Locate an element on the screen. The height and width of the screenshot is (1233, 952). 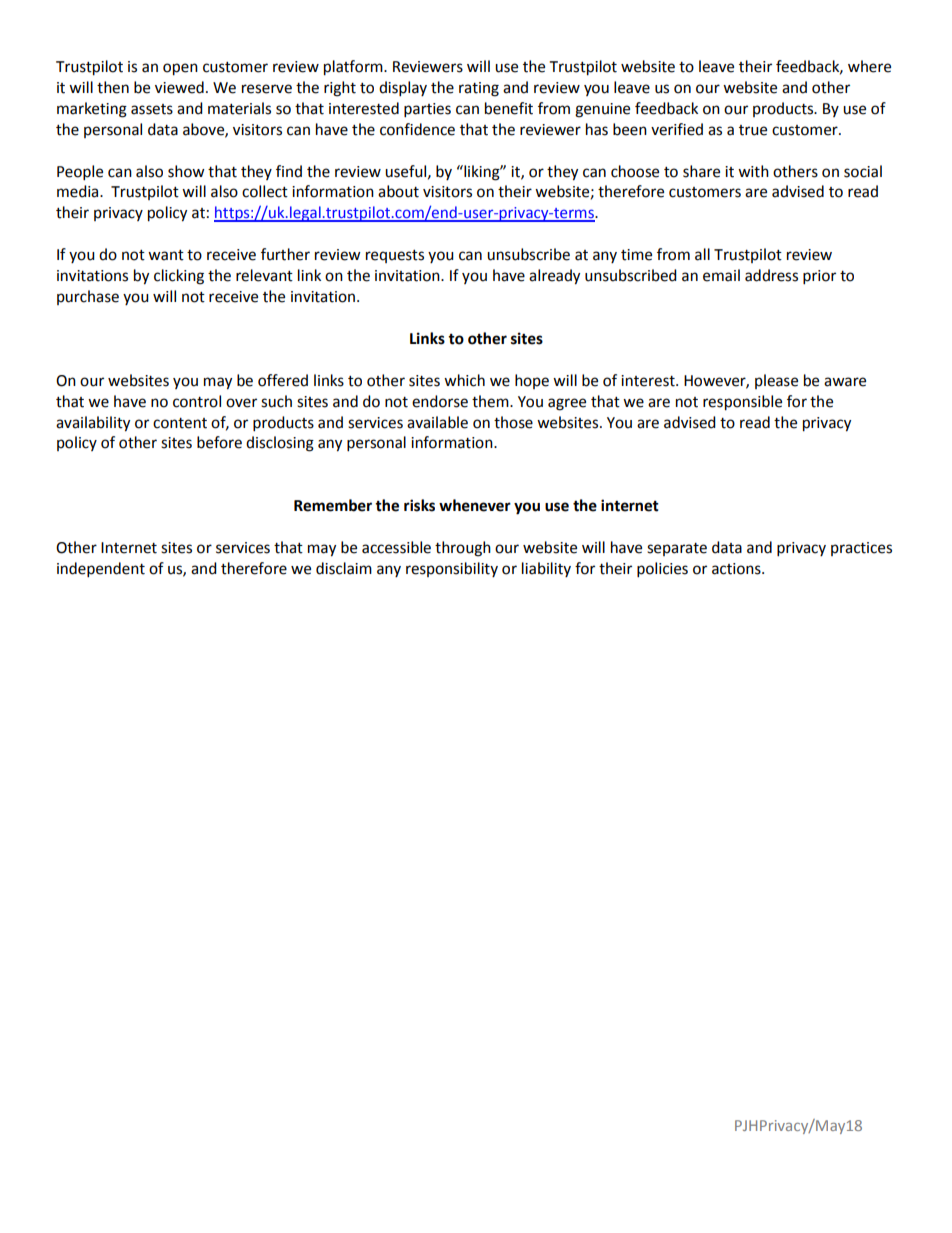
where is located at coordinates (869, 66).
